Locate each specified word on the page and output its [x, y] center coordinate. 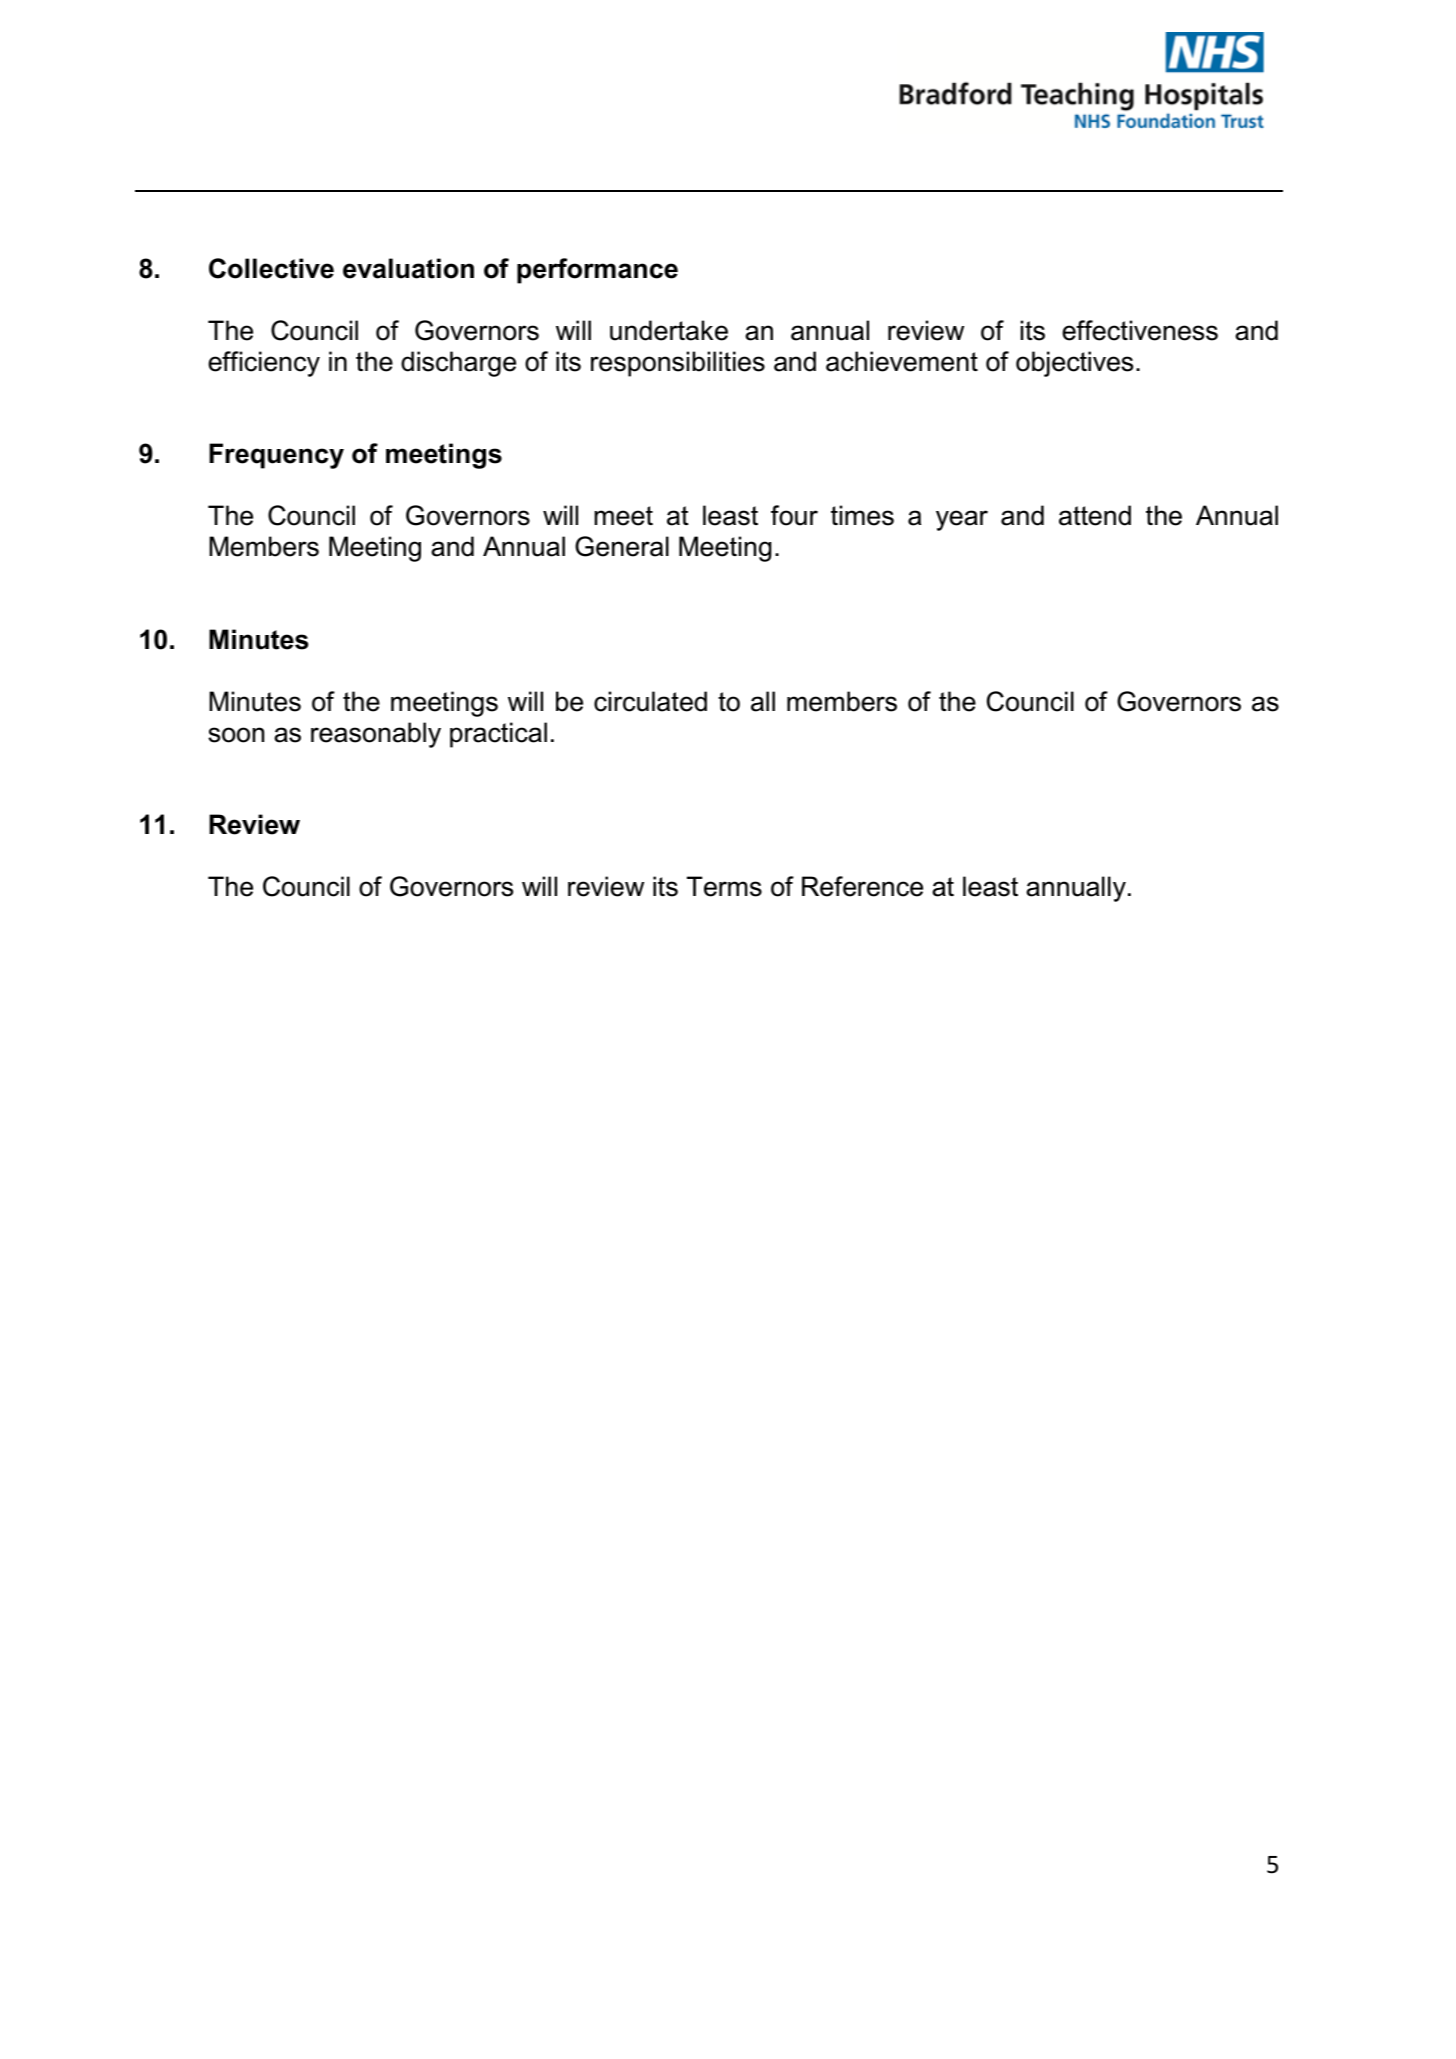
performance [597, 271]
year [962, 520]
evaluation [408, 268]
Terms [724, 886]
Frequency [276, 456]
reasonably [376, 735]
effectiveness [1140, 330]
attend [1095, 515]
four [794, 515]
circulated [650, 701]
